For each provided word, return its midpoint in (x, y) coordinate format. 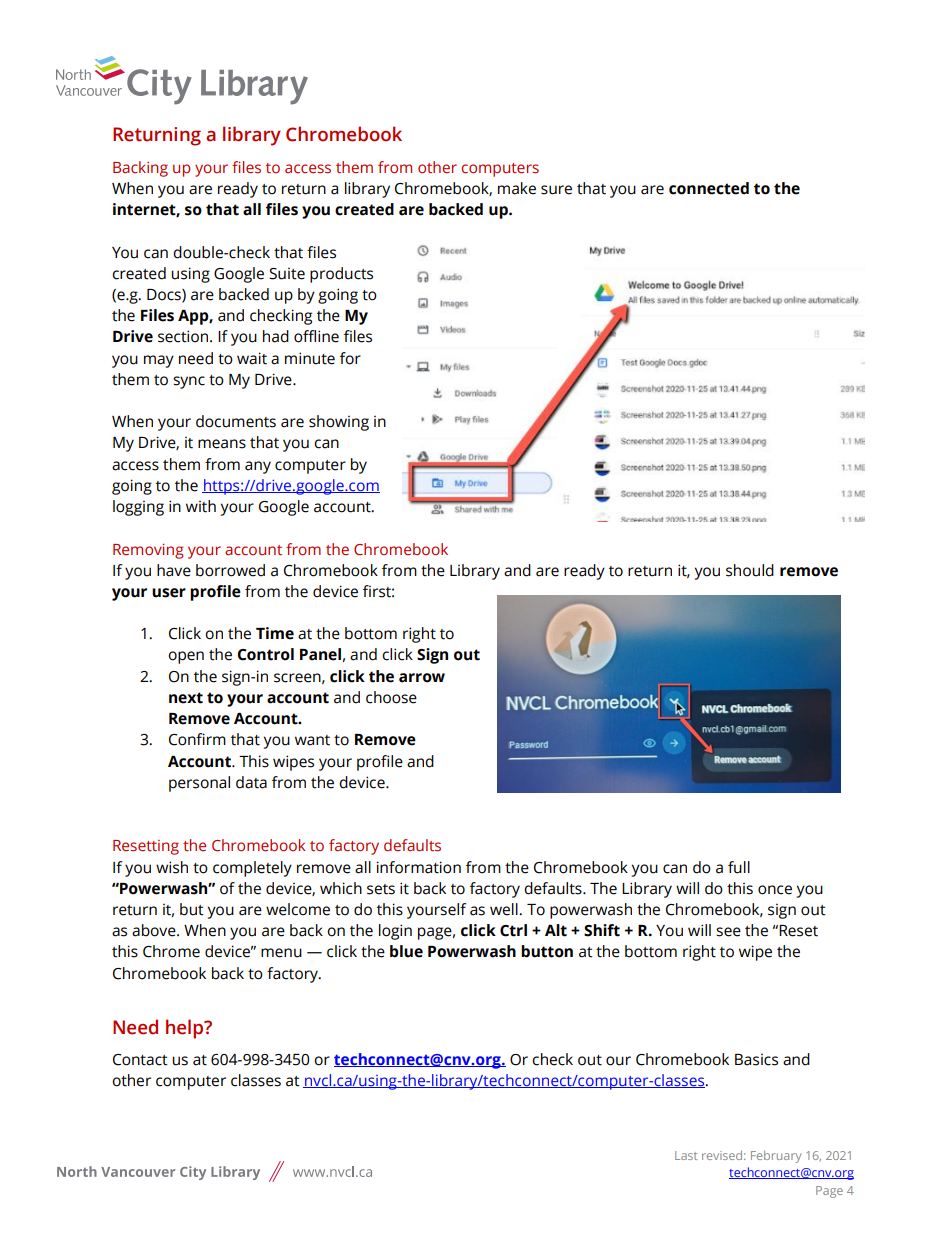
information (419, 867)
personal (199, 784)
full (739, 867)
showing (339, 423)
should (750, 570)
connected (709, 188)
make (517, 188)
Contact (140, 1060)
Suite (287, 273)
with (201, 506)
